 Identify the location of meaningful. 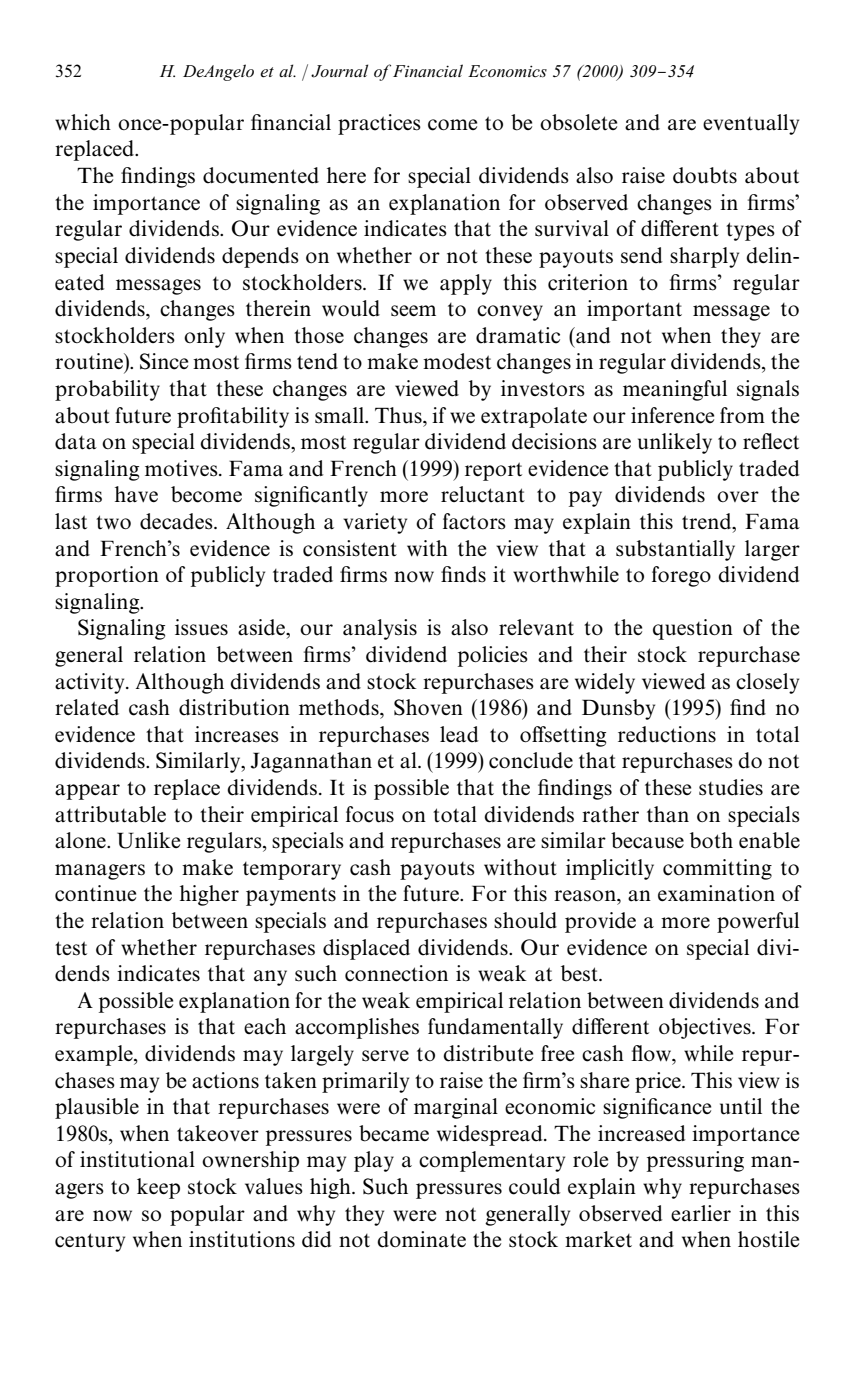
(675, 390).
